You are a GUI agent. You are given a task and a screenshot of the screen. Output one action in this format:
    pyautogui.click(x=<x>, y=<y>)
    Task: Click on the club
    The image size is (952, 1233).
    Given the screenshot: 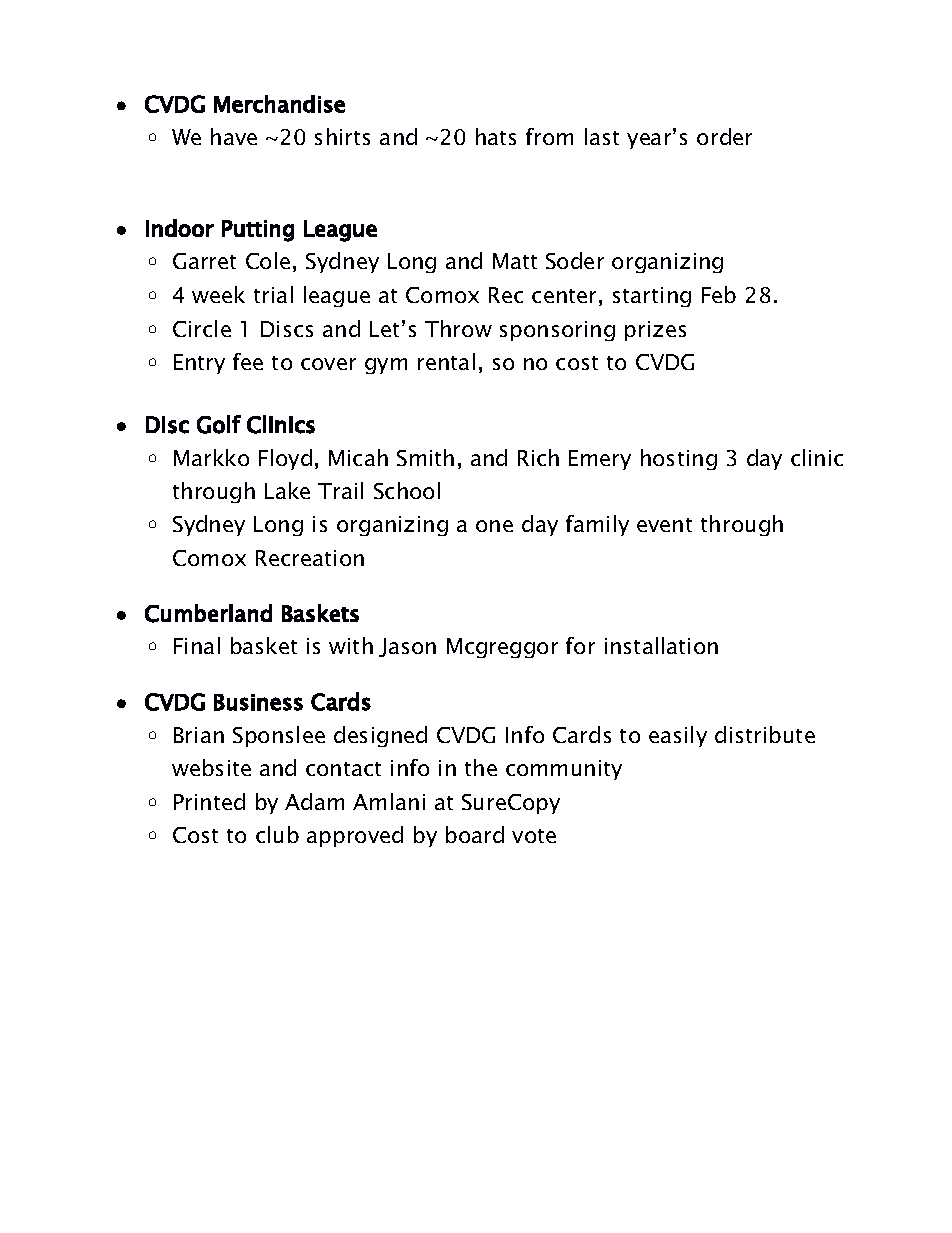 What is the action you would take?
    pyautogui.click(x=277, y=834)
